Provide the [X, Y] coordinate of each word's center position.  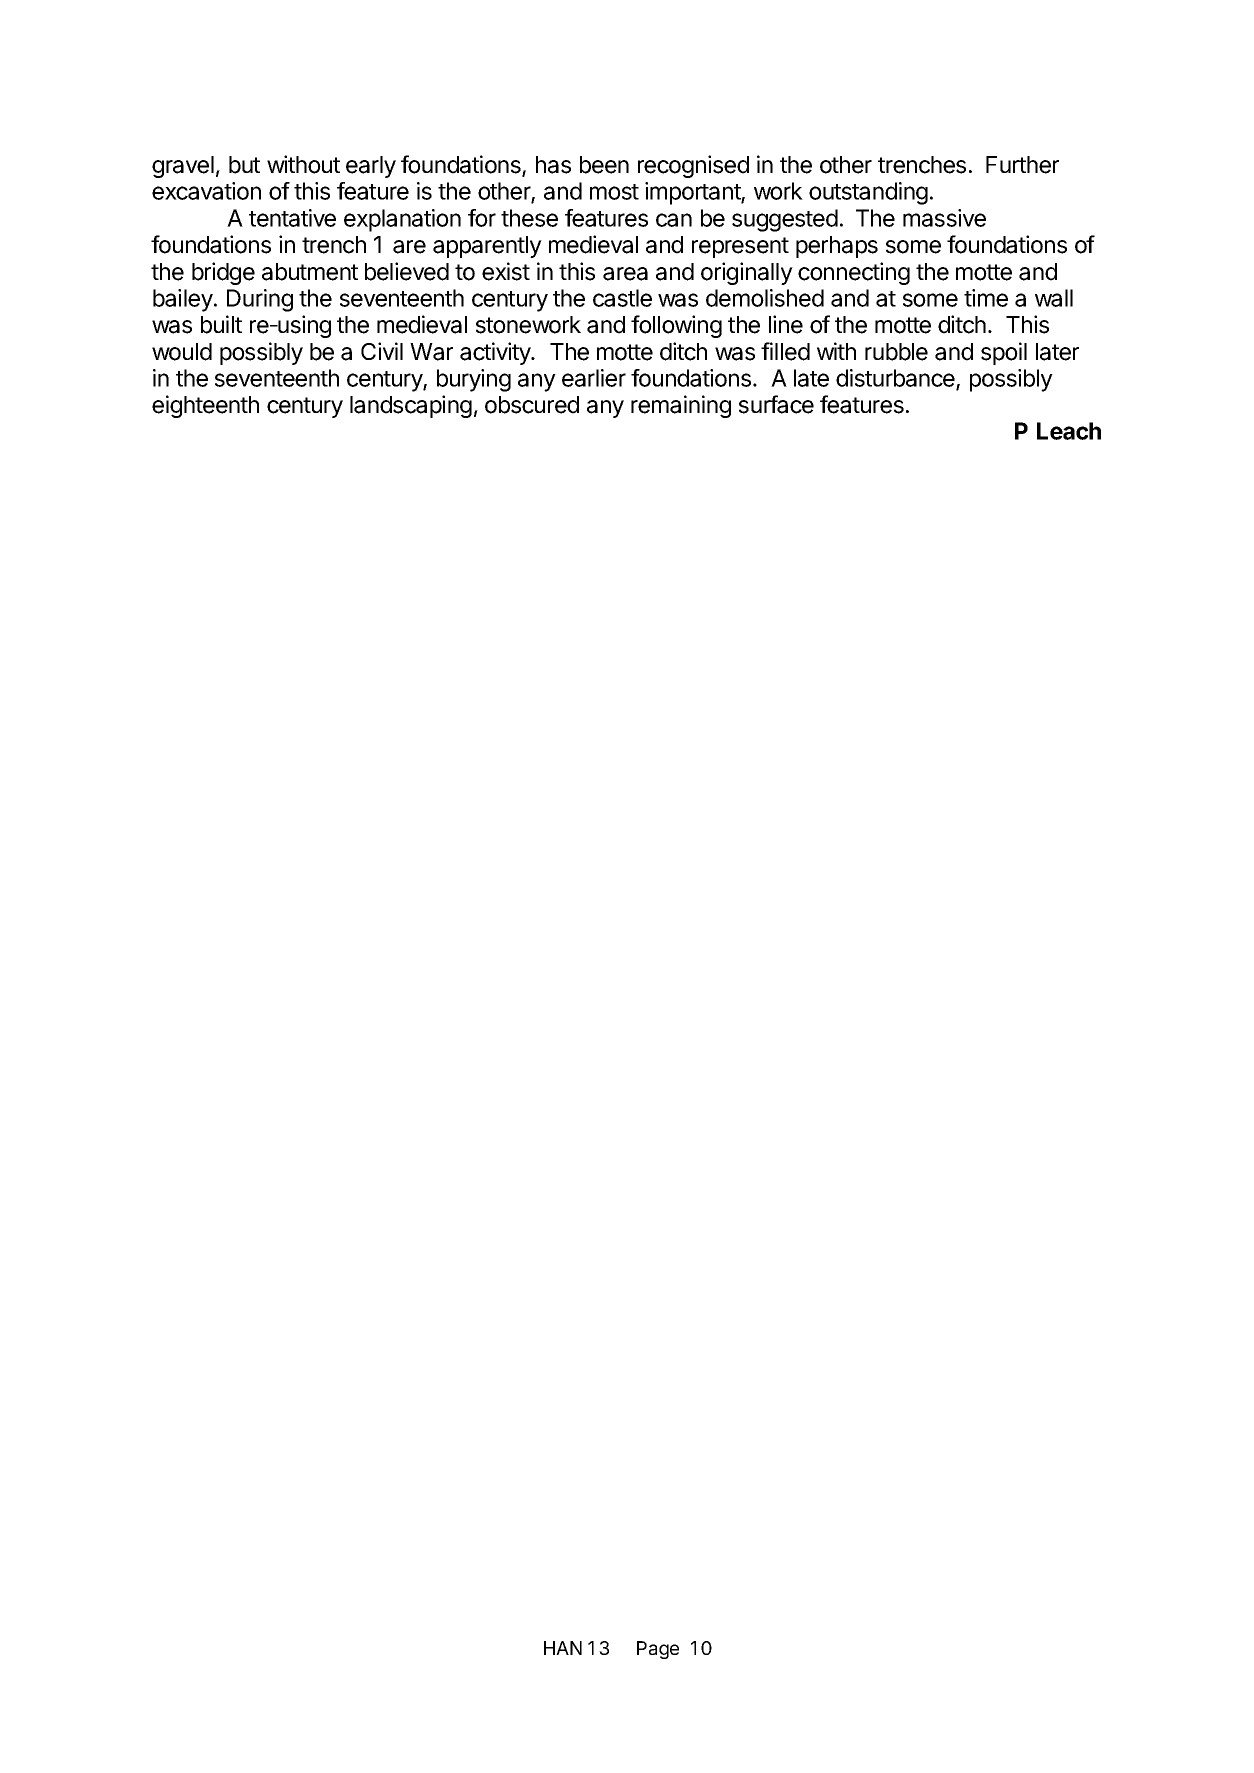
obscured [532, 405]
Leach [1069, 431]
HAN [563, 1648]
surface [776, 404]
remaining [681, 406]
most [614, 192]
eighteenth [205, 406]
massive [944, 218]
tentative [292, 218]
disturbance [896, 379]
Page [658, 1650]
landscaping [411, 406]
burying [474, 380]
